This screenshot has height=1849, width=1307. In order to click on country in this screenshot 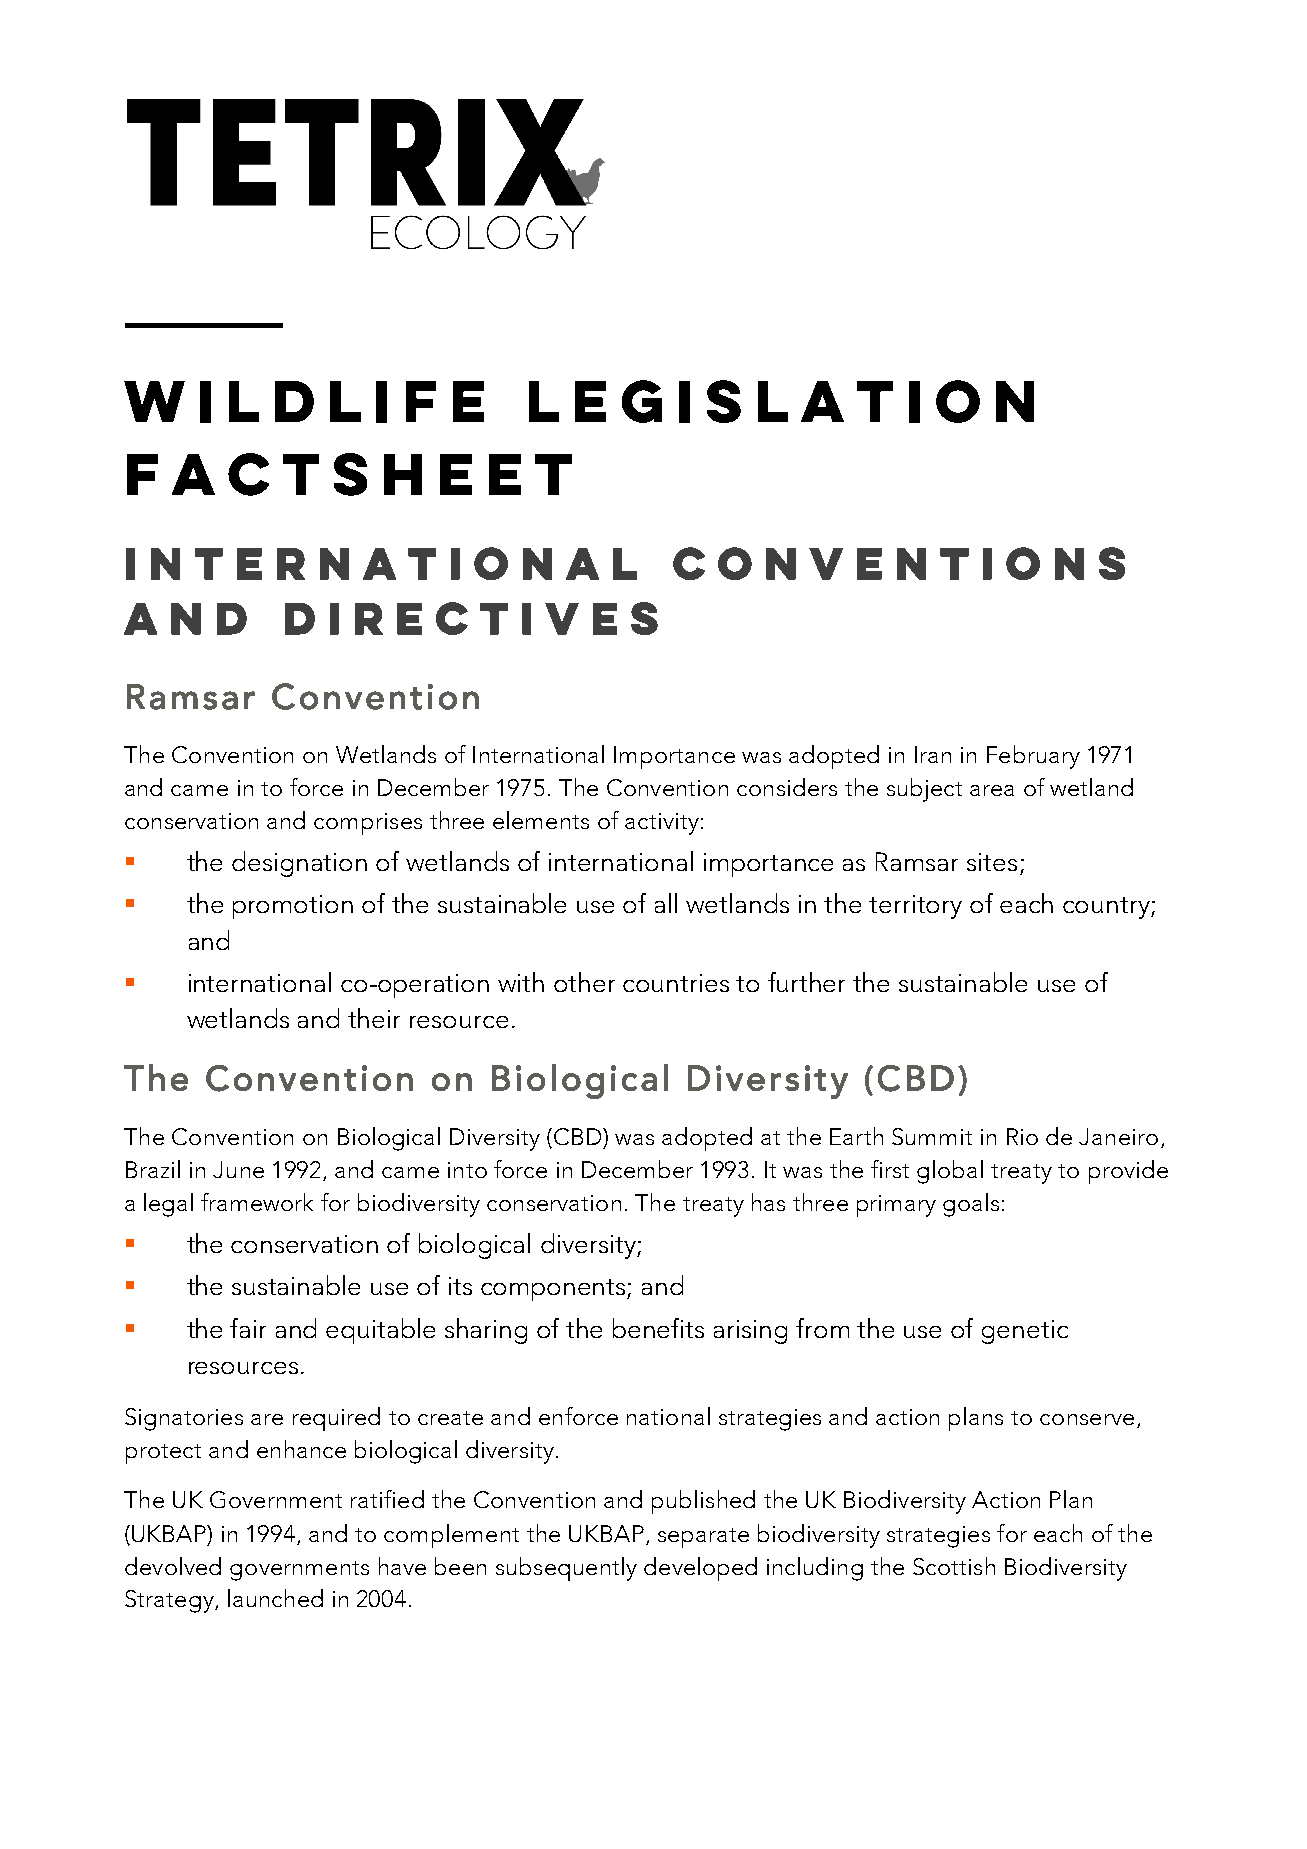, I will do `click(1107, 908)`.
